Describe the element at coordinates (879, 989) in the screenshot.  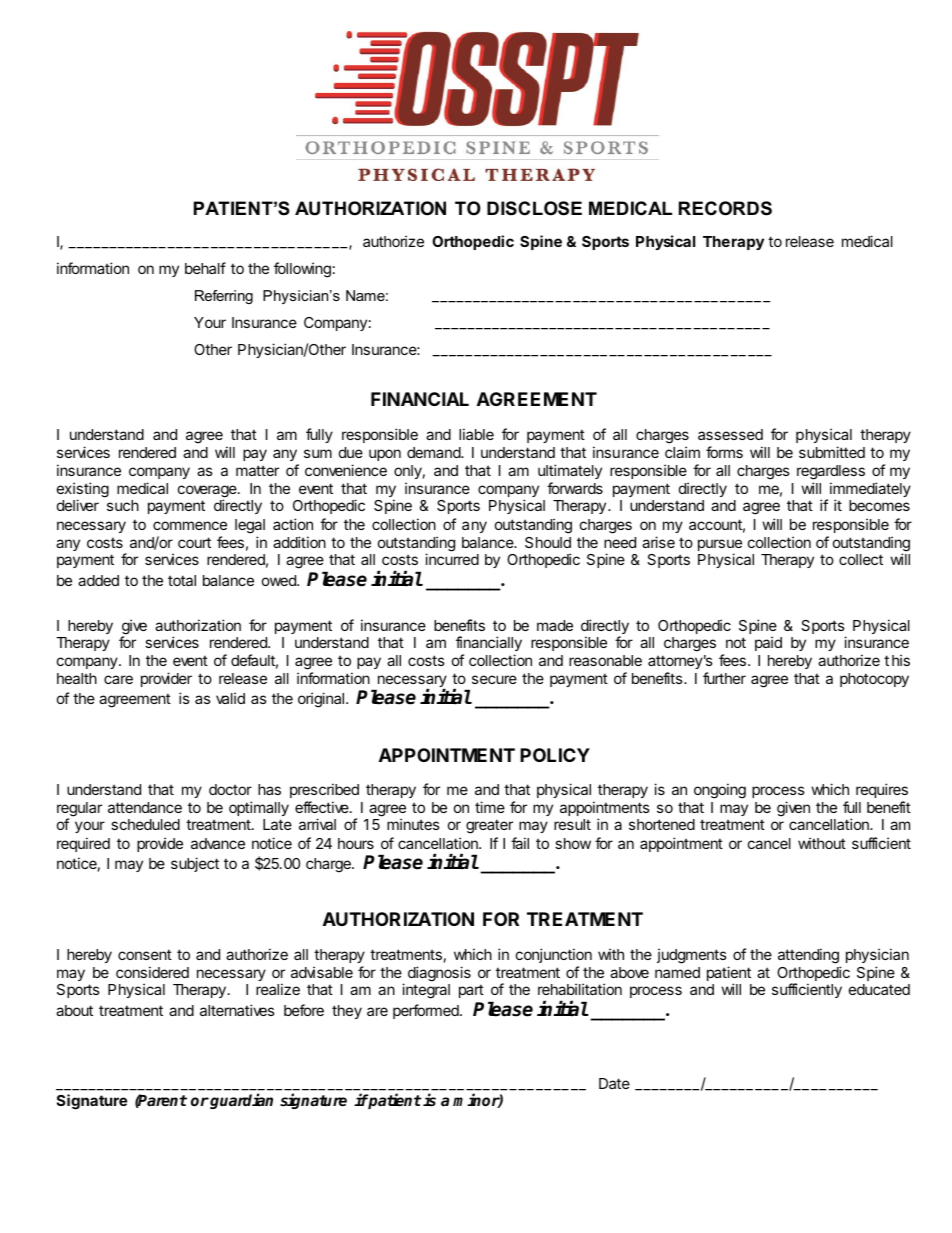
I see `educated` at that location.
